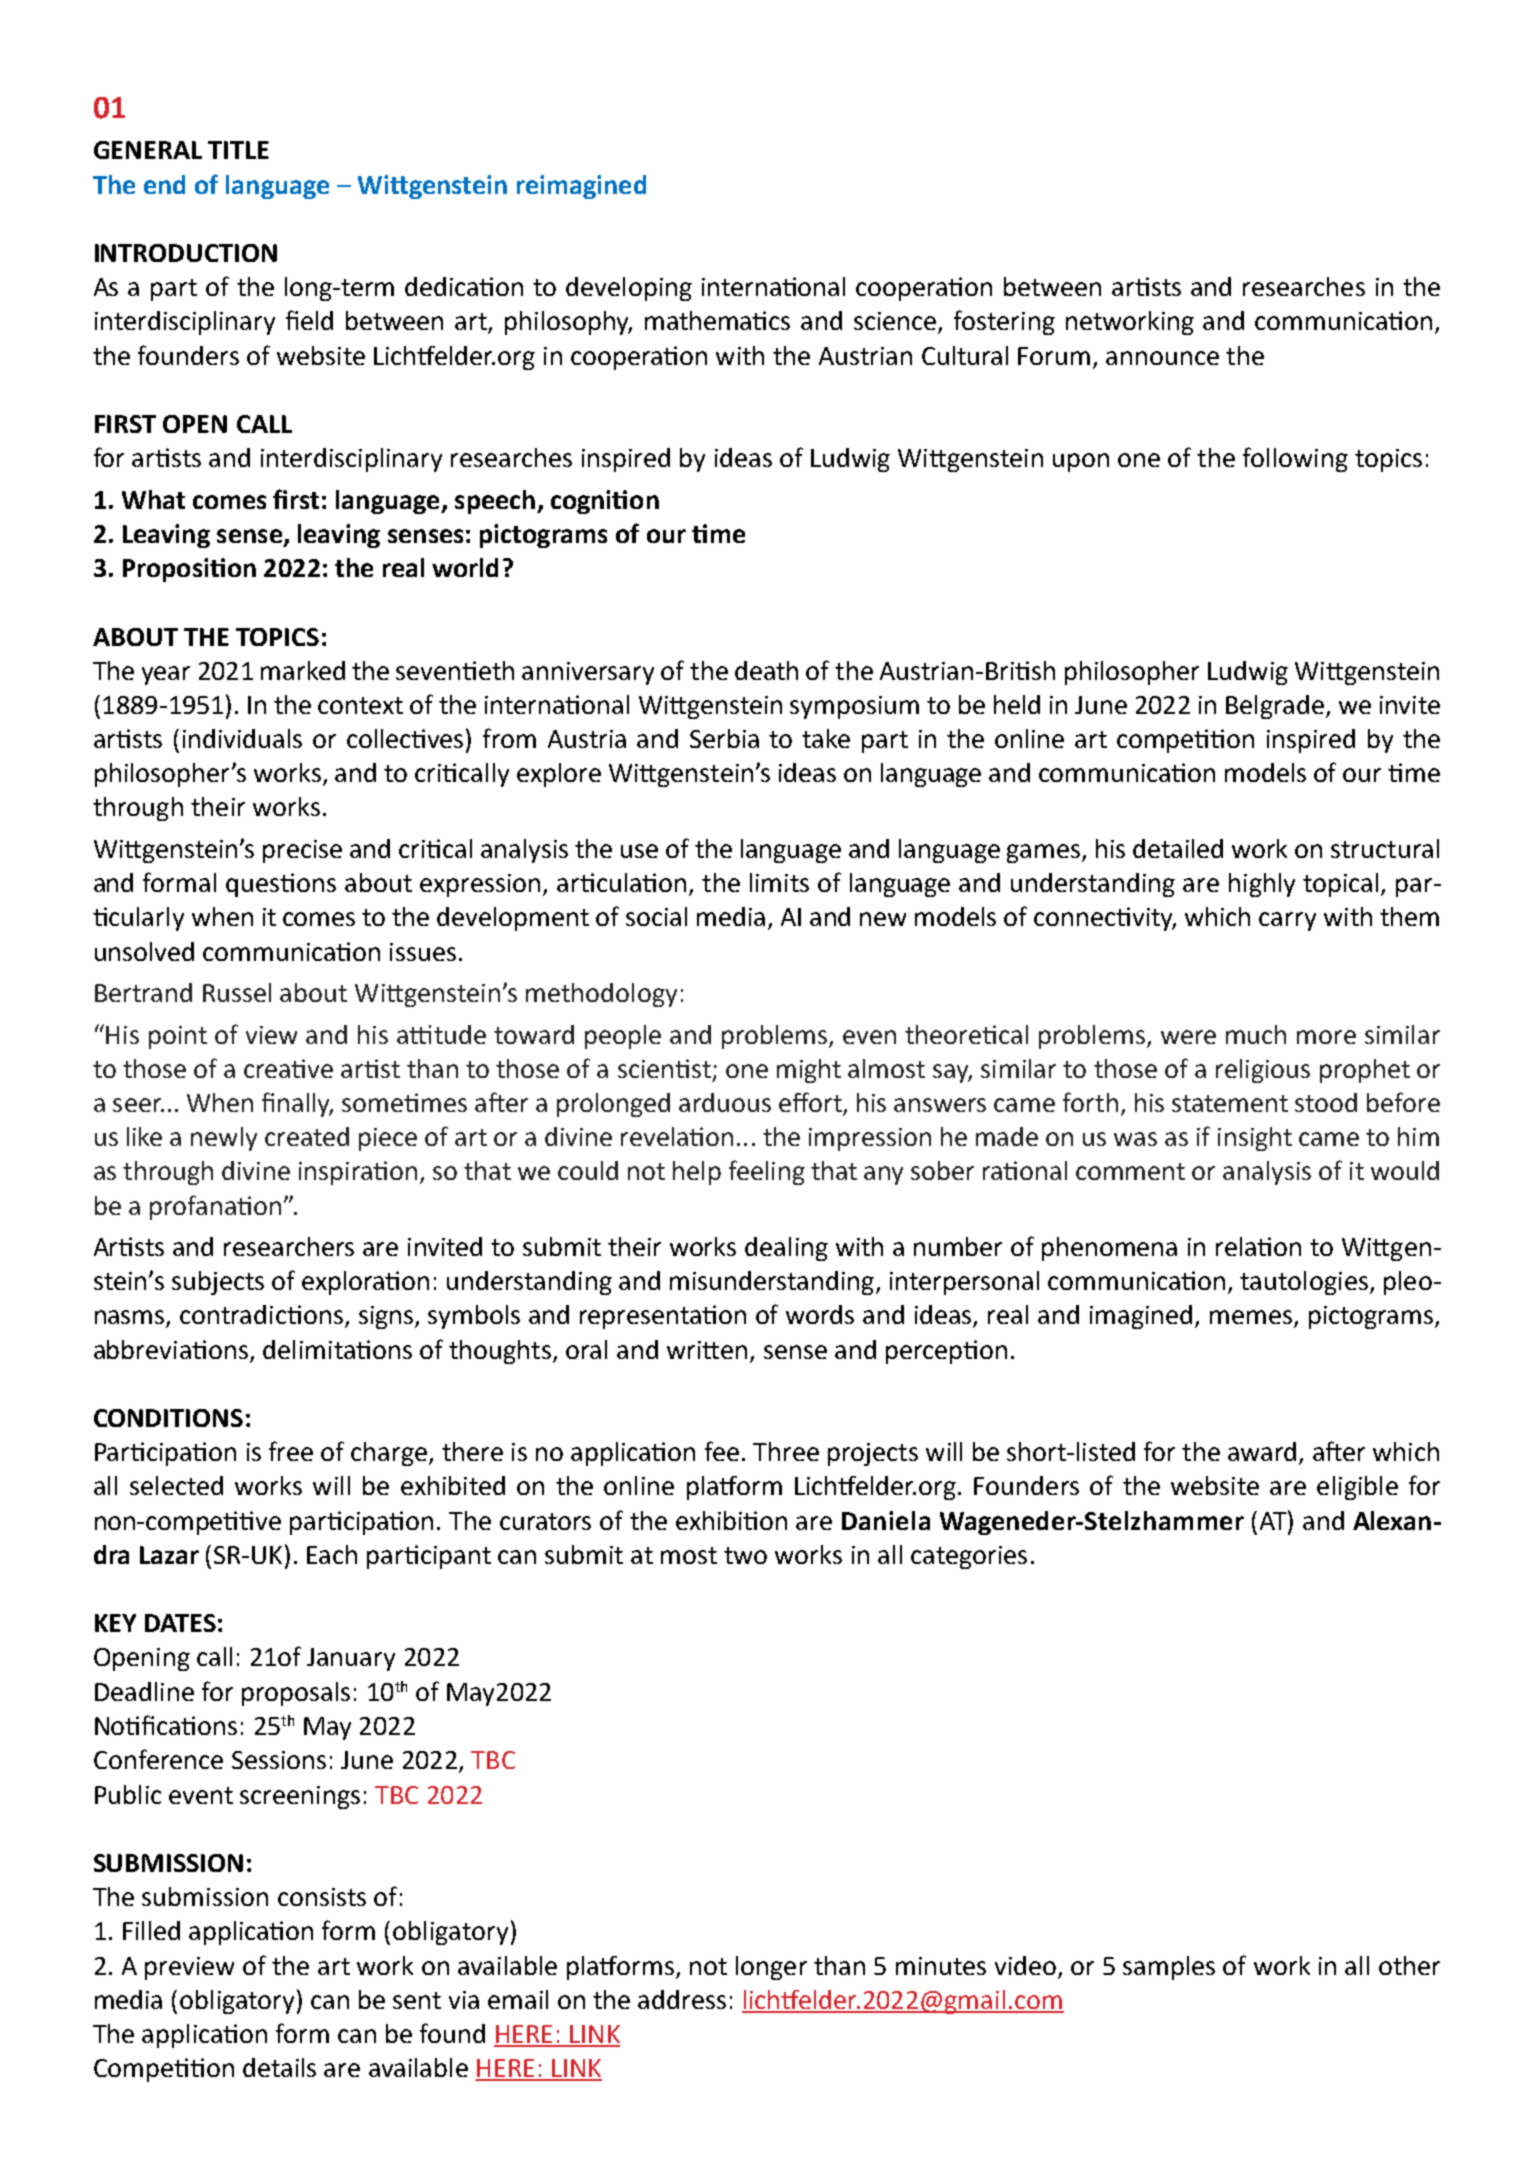 This screenshot has height=2170, width=1534. What do you see at coordinates (1230, 1103) in the screenshot?
I see `statement` at bounding box center [1230, 1103].
